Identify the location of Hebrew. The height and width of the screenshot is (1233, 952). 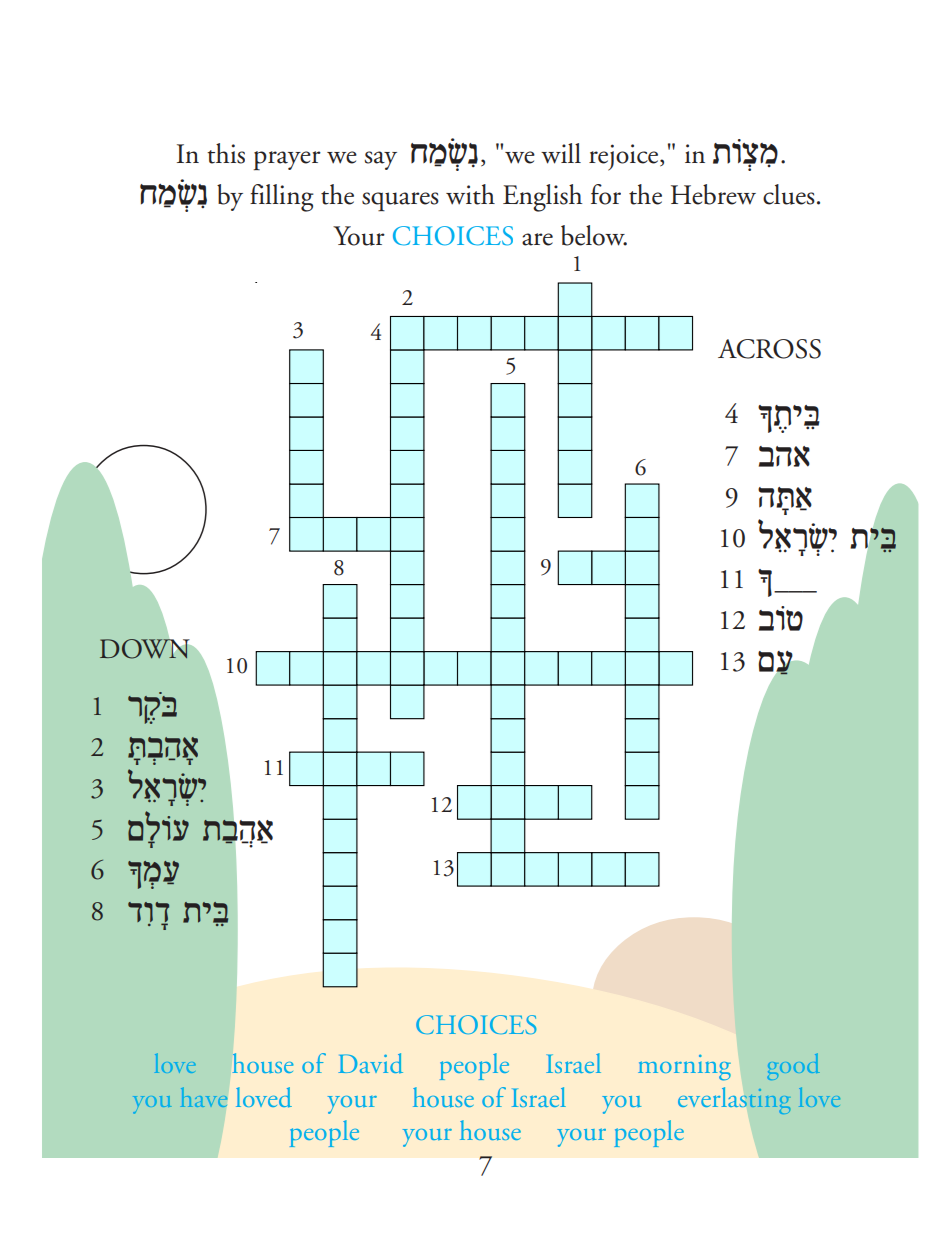
(713, 194).
